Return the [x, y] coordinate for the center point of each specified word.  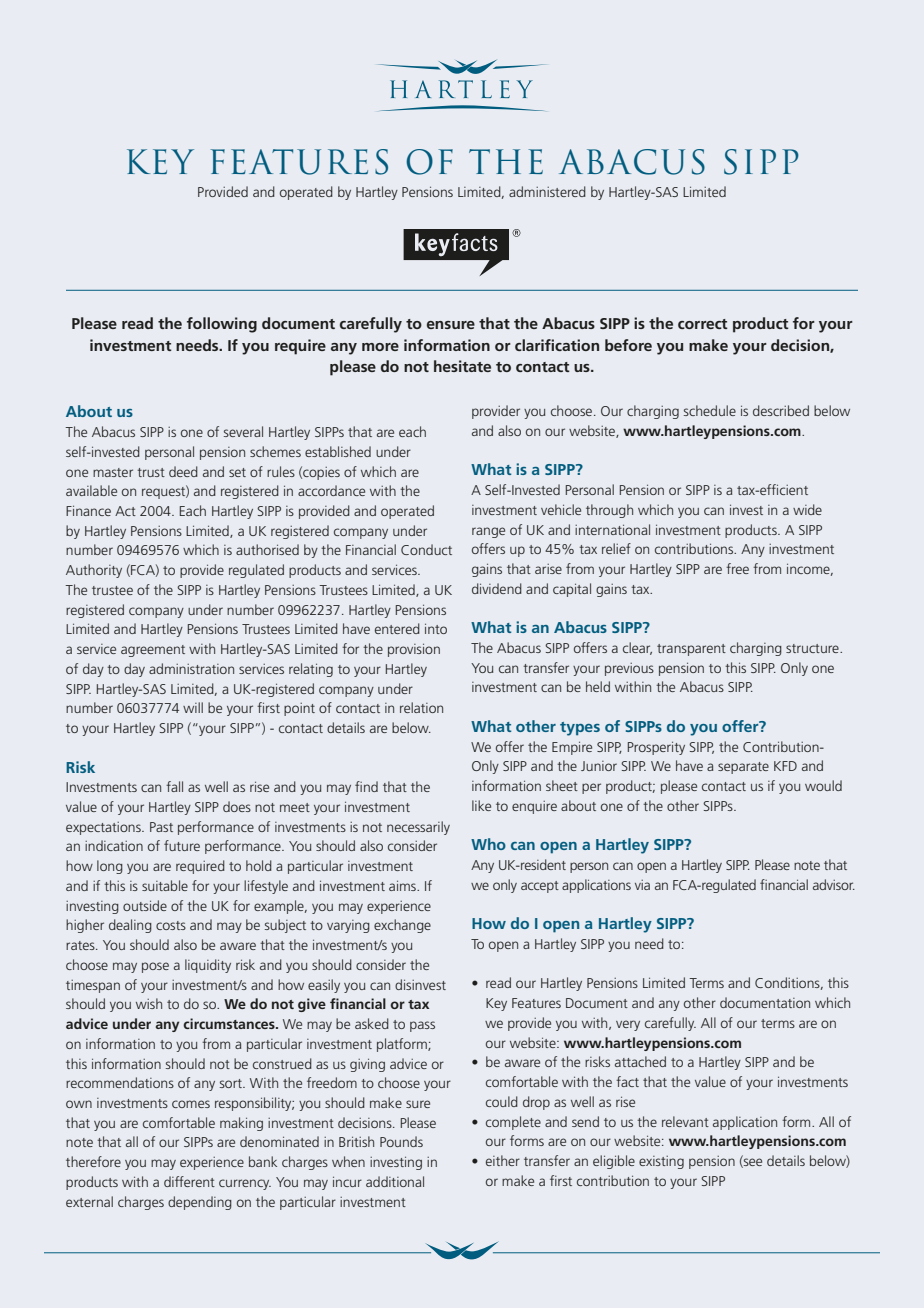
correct [703, 324]
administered [547, 191]
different [189, 1181]
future [182, 845]
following [222, 325]
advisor [834, 884]
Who [488, 844]
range [488, 532]
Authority [94, 571]
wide [807, 509]
